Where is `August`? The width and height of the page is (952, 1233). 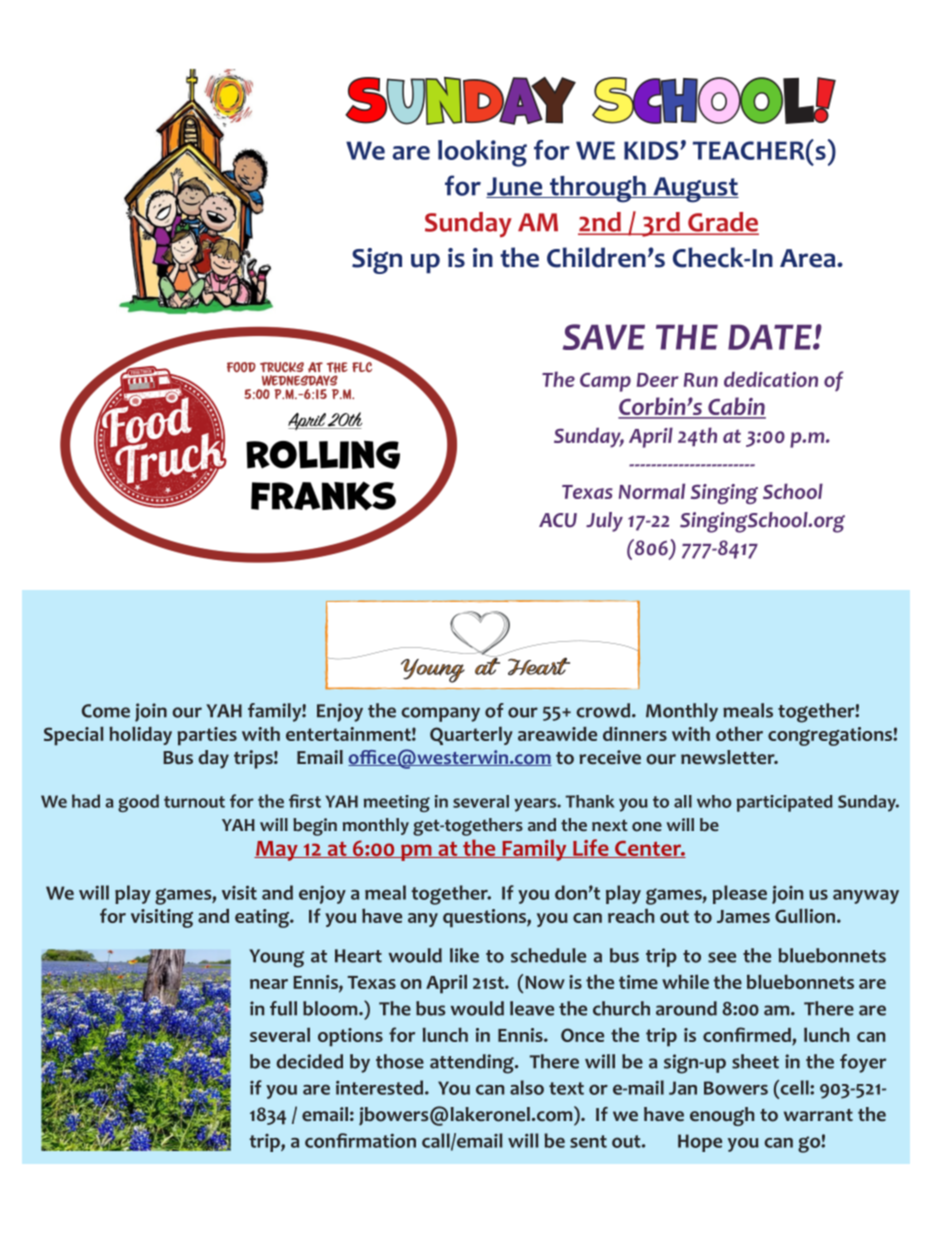 August is located at coordinates (695, 190).
